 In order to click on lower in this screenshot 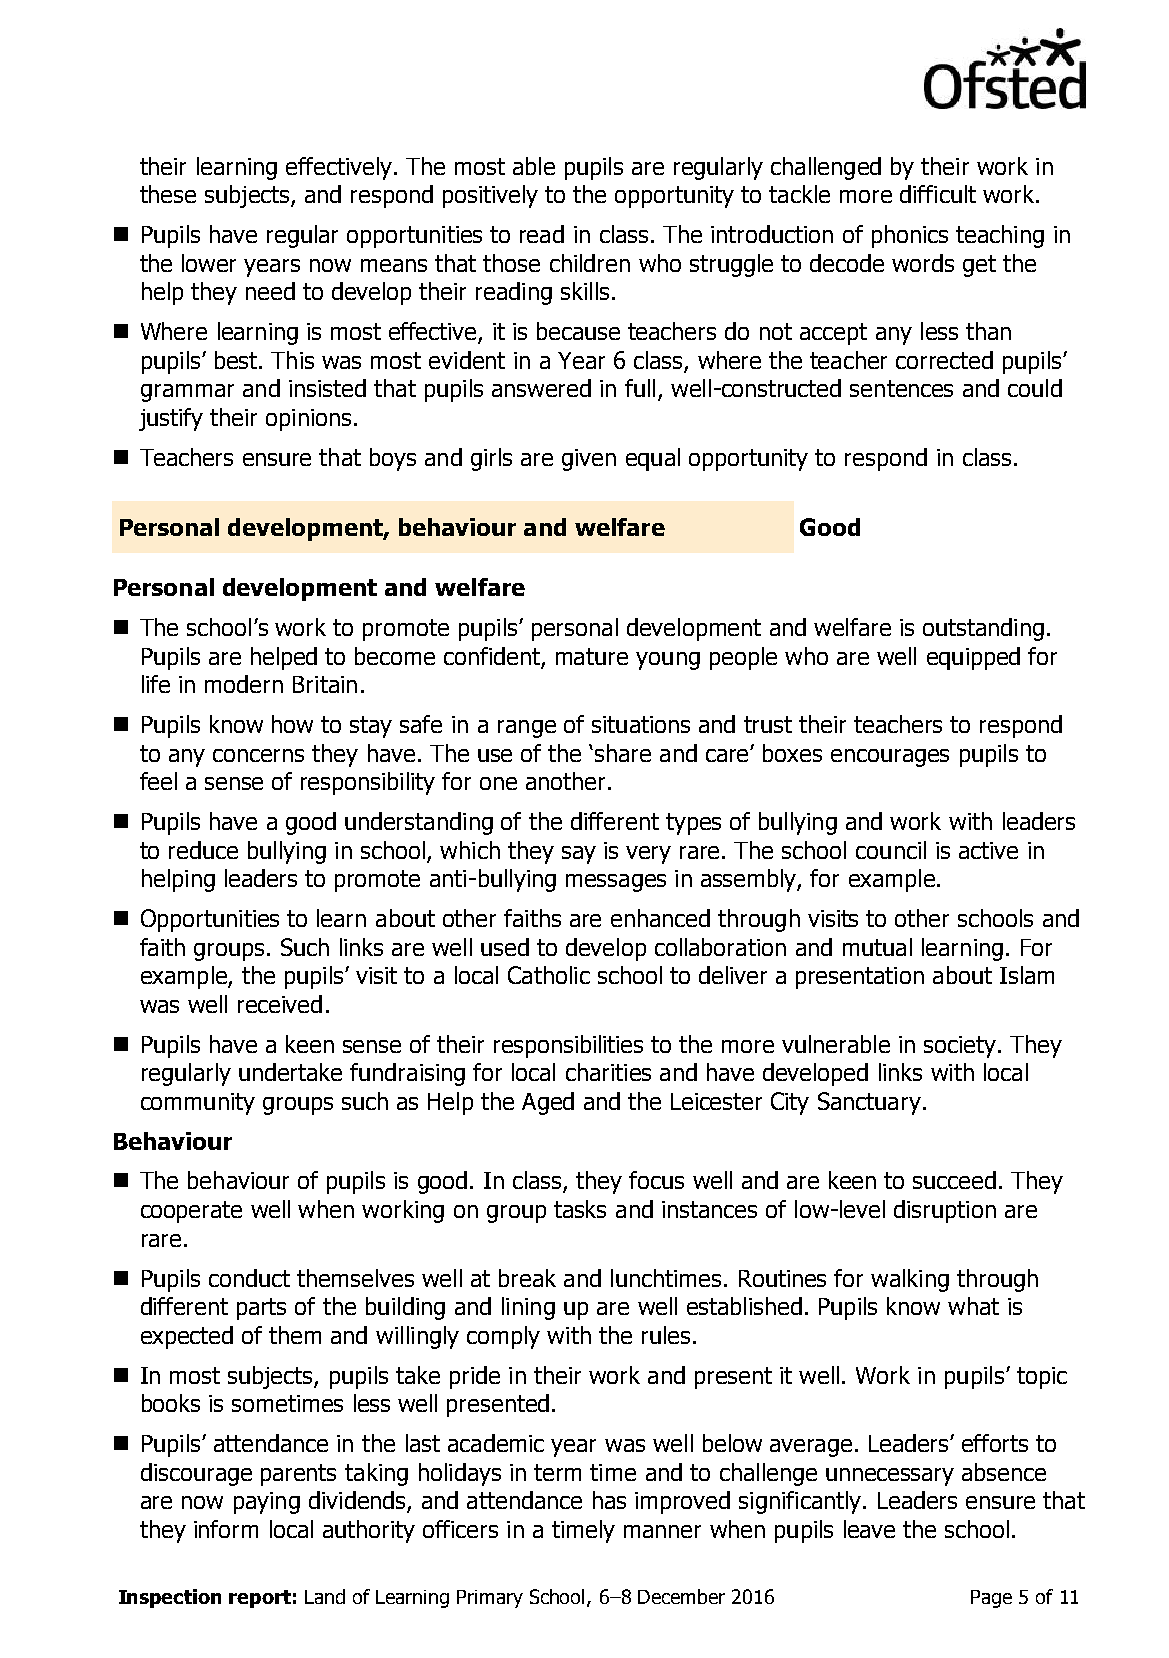, I will do `click(209, 263)`.
